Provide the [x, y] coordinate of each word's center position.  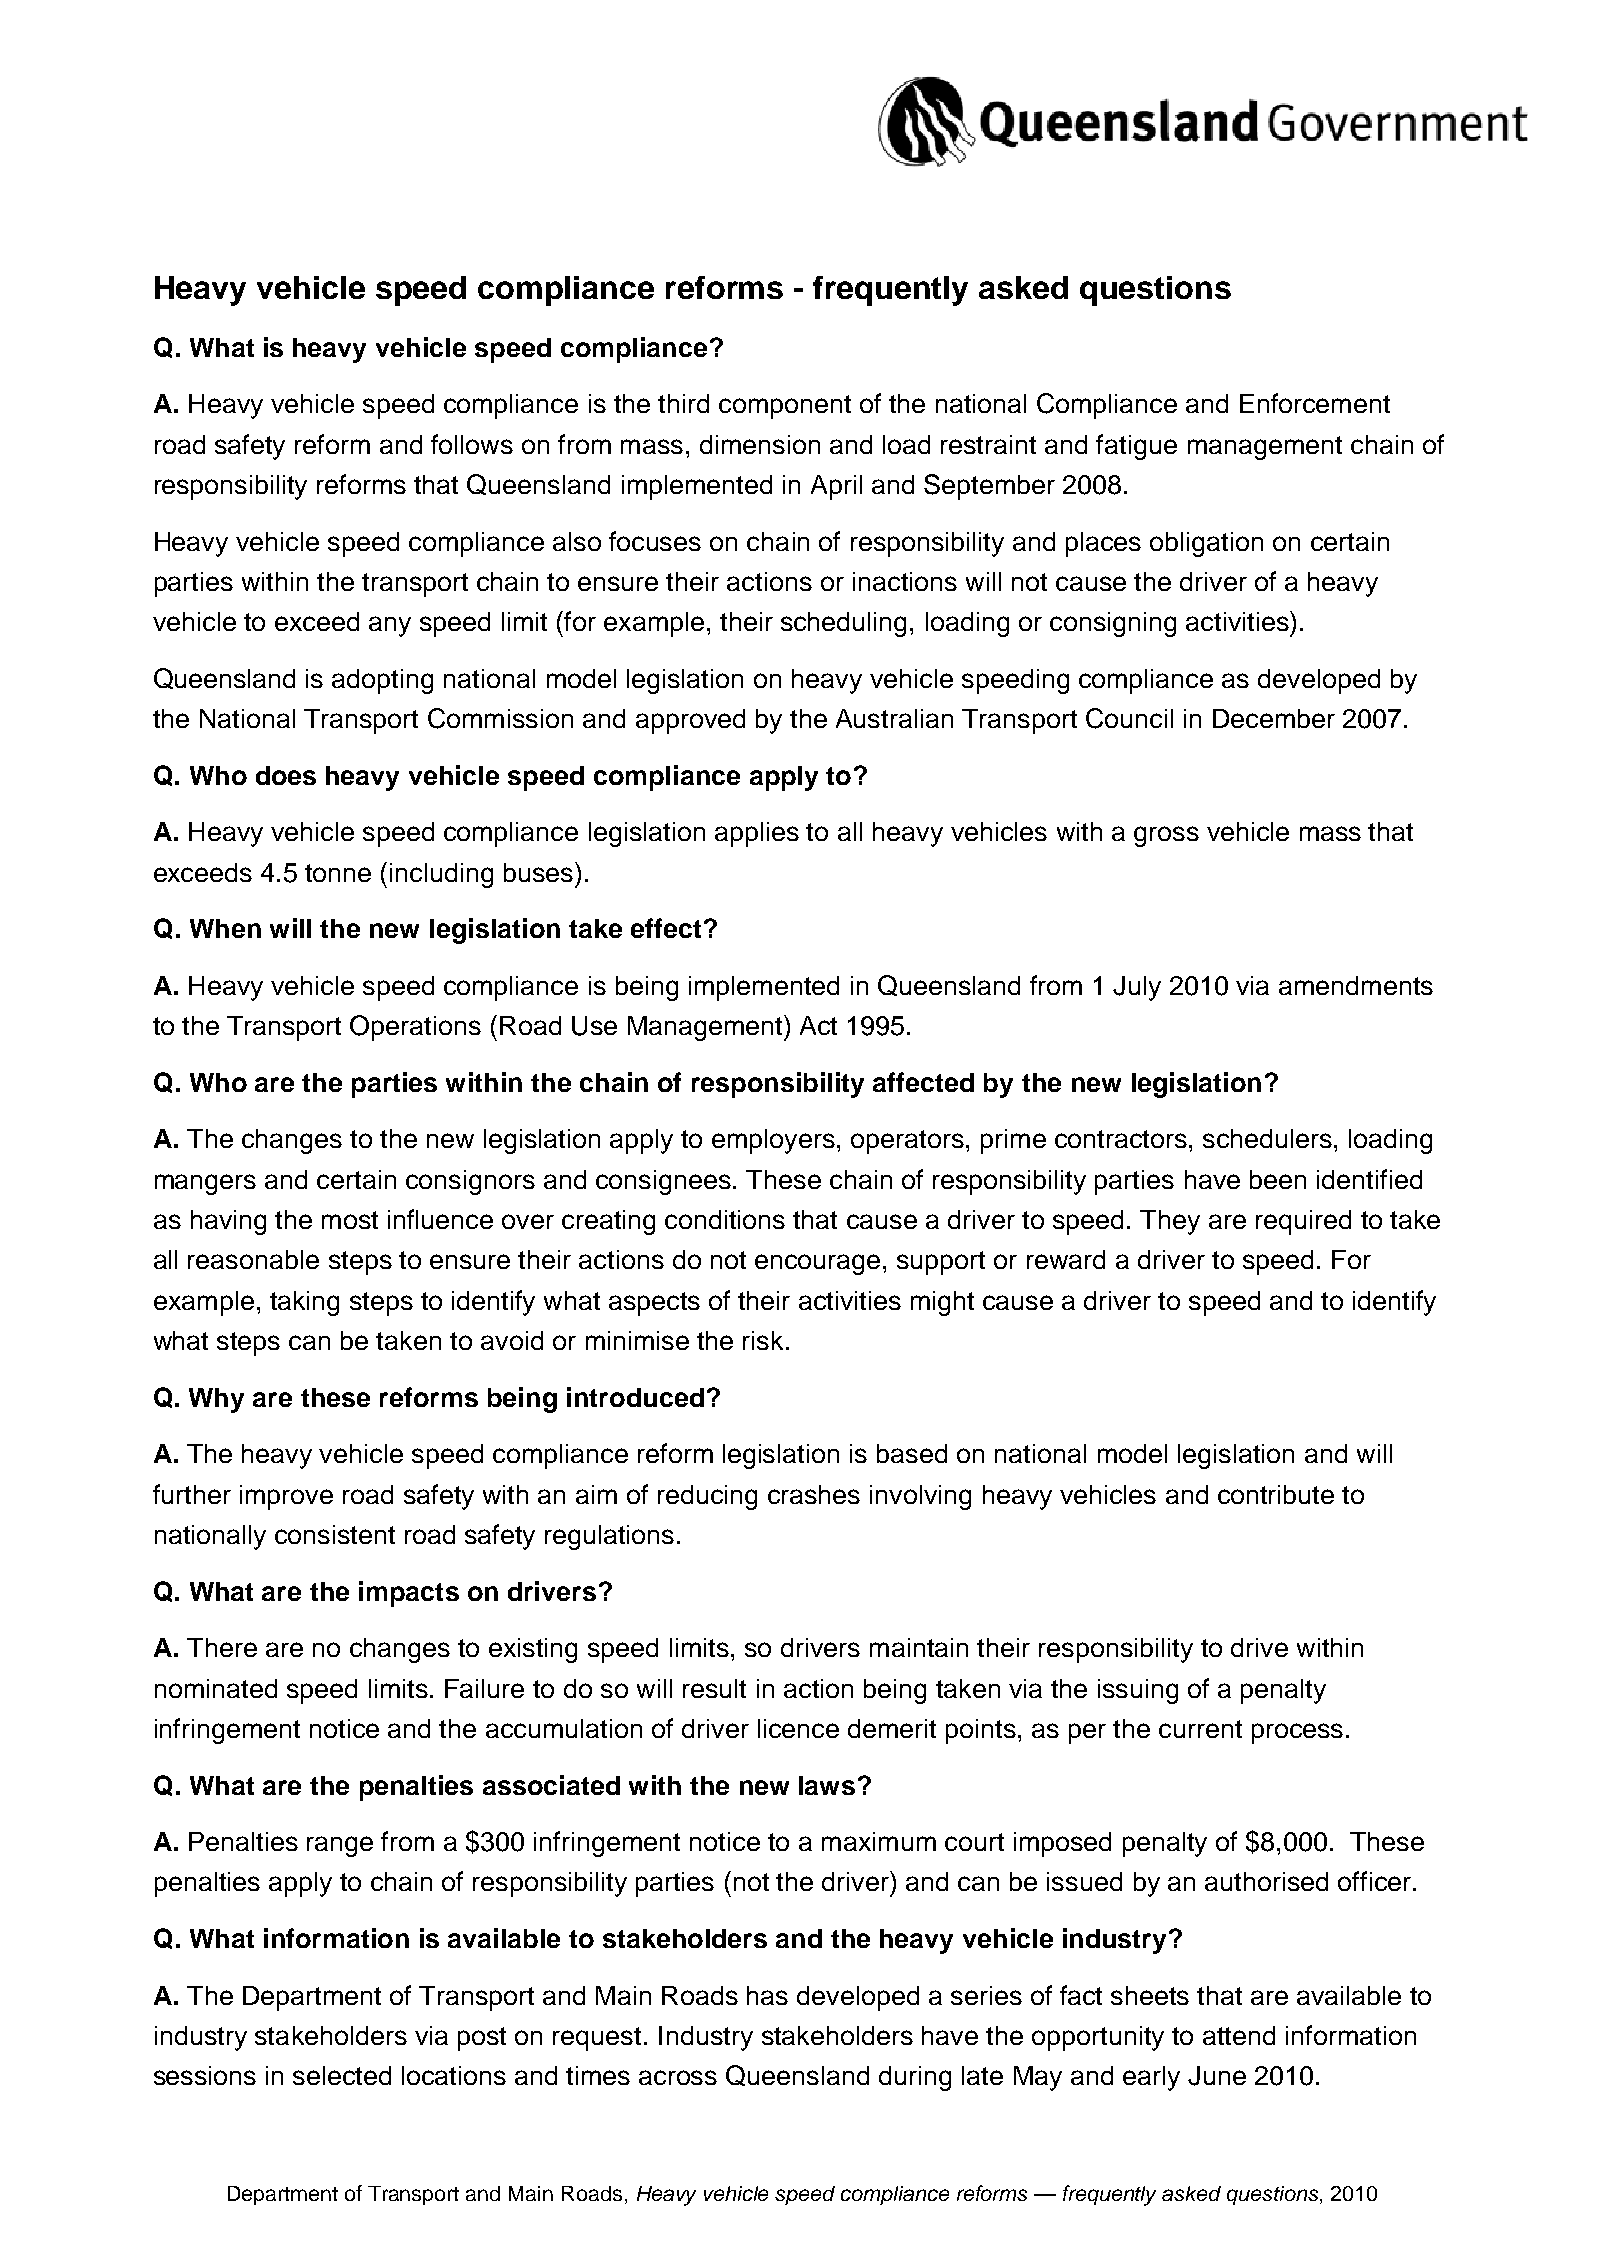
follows [472, 444]
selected [342, 2075]
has [767, 1995]
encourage [817, 1264]
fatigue [1136, 447]
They [1170, 1222]
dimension [760, 444]
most [350, 1220]
